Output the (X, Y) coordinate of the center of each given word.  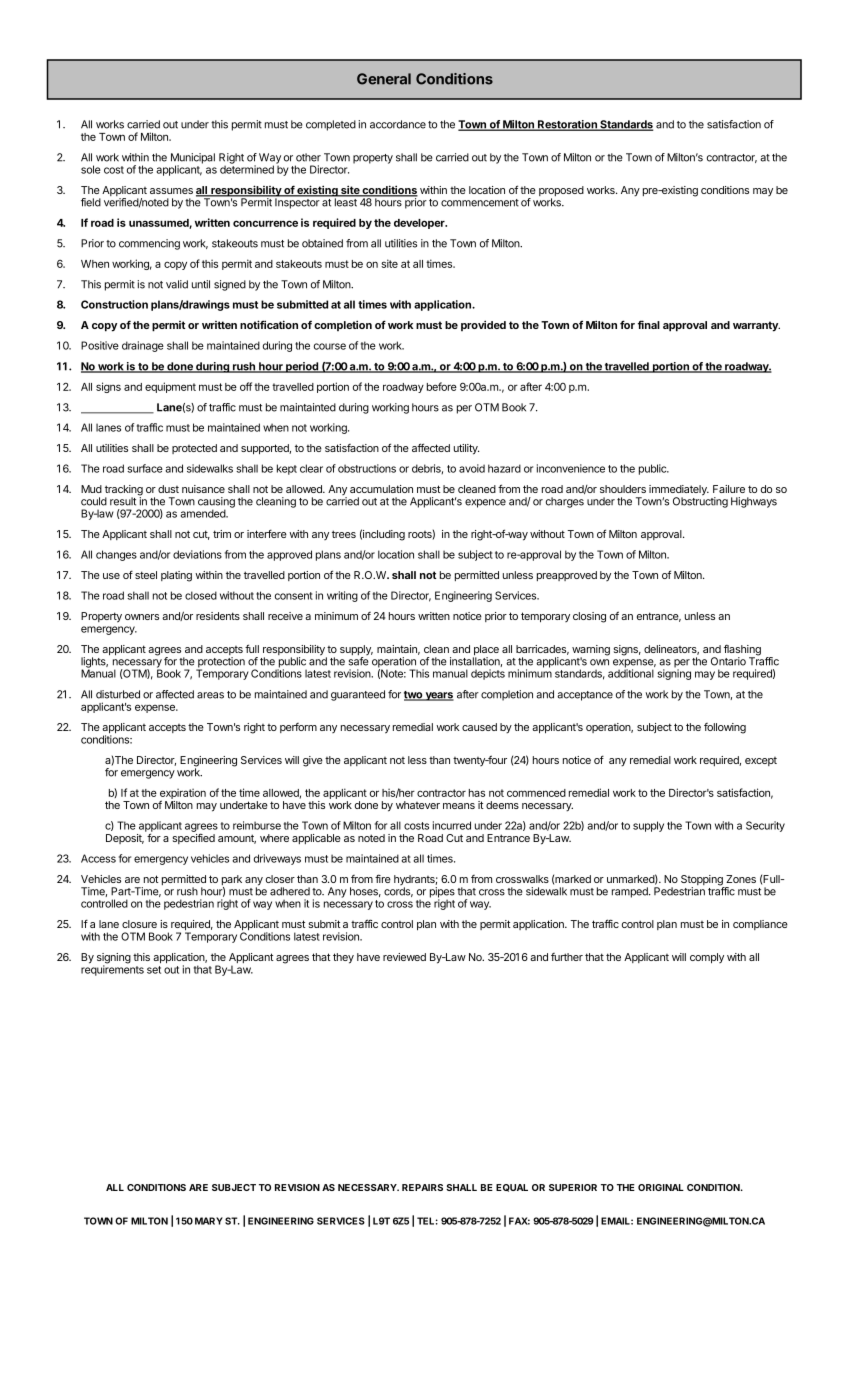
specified (193, 838)
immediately (679, 491)
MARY (209, 1221)
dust (168, 489)
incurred (452, 825)
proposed (561, 192)
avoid (472, 468)
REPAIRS (422, 1187)
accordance (398, 124)
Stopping (703, 881)
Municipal (193, 159)
